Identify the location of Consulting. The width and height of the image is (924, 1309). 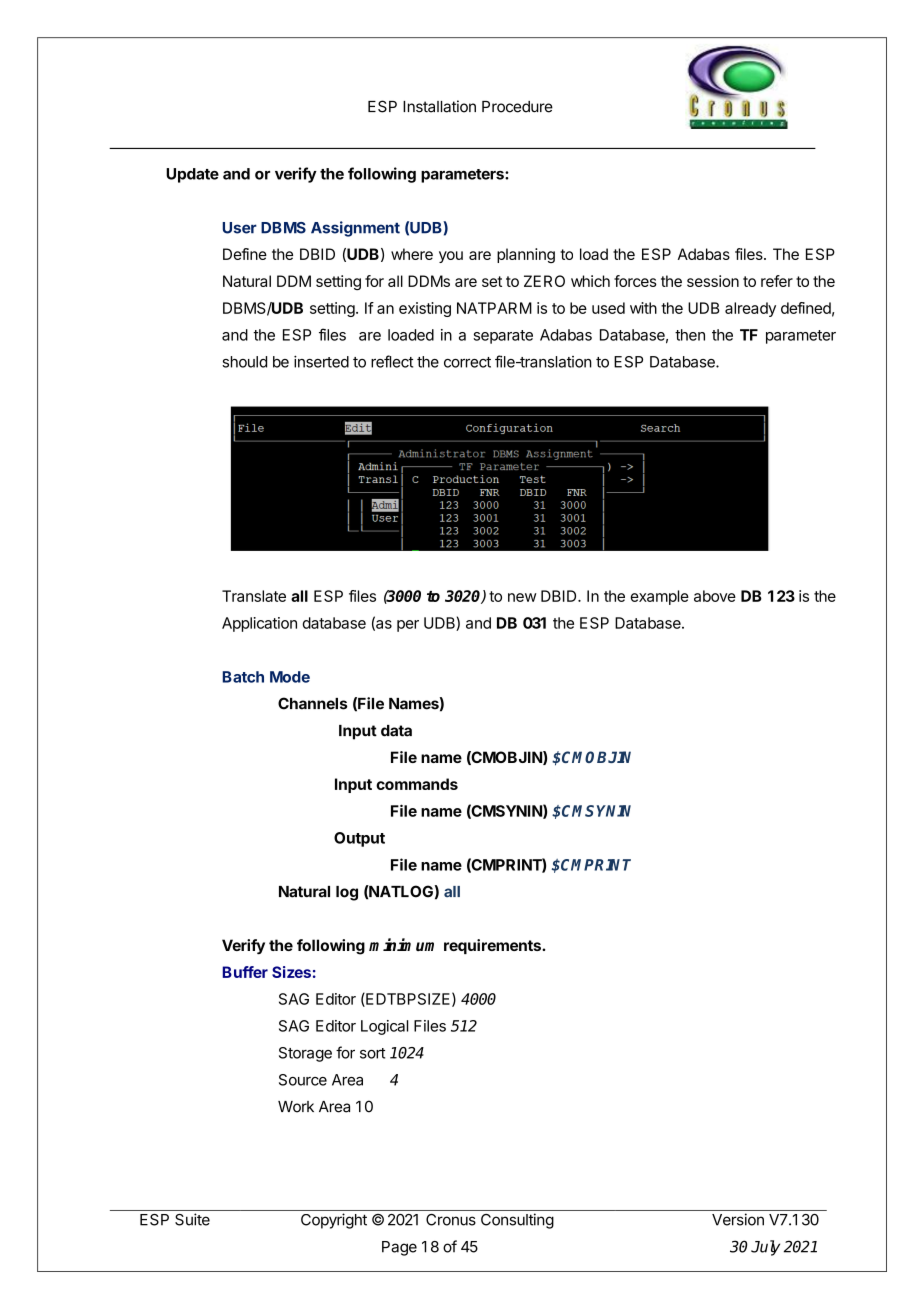
(517, 1221).
